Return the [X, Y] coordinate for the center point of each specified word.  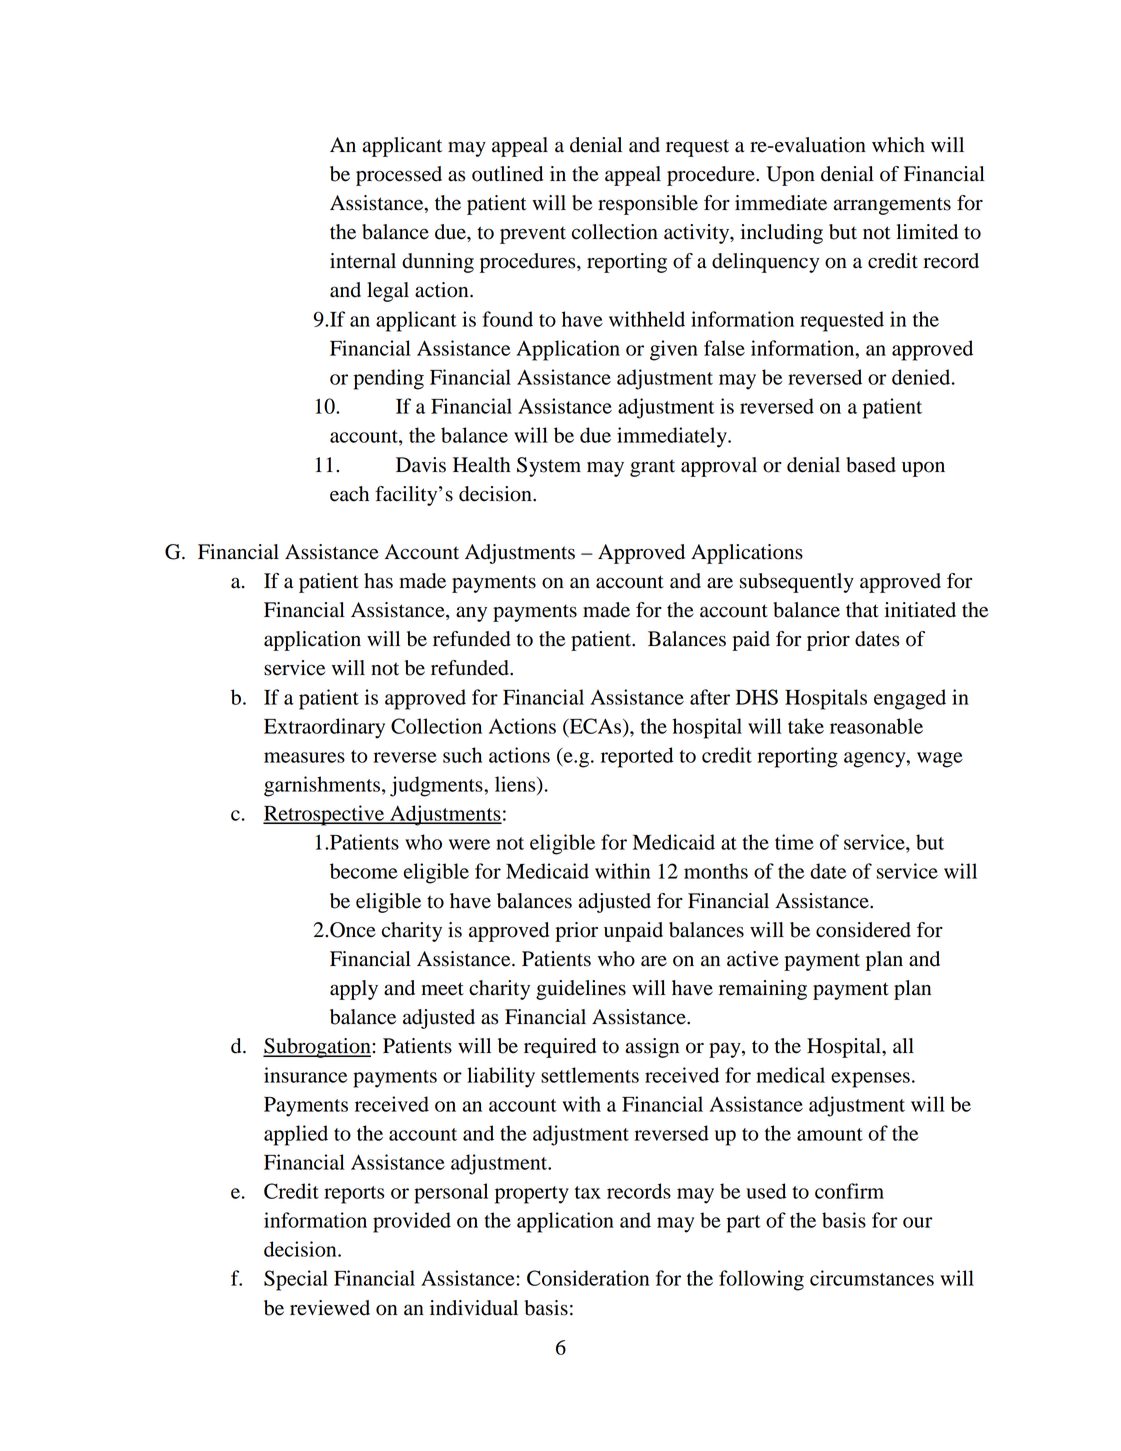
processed [399, 176]
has [378, 581]
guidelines [581, 990]
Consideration [588, 1278]
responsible [648, 205]
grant [652, 468]
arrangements [892, 206]
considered [863, 930]
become [364, 871]
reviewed [330, 1308]
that [862, 610]
